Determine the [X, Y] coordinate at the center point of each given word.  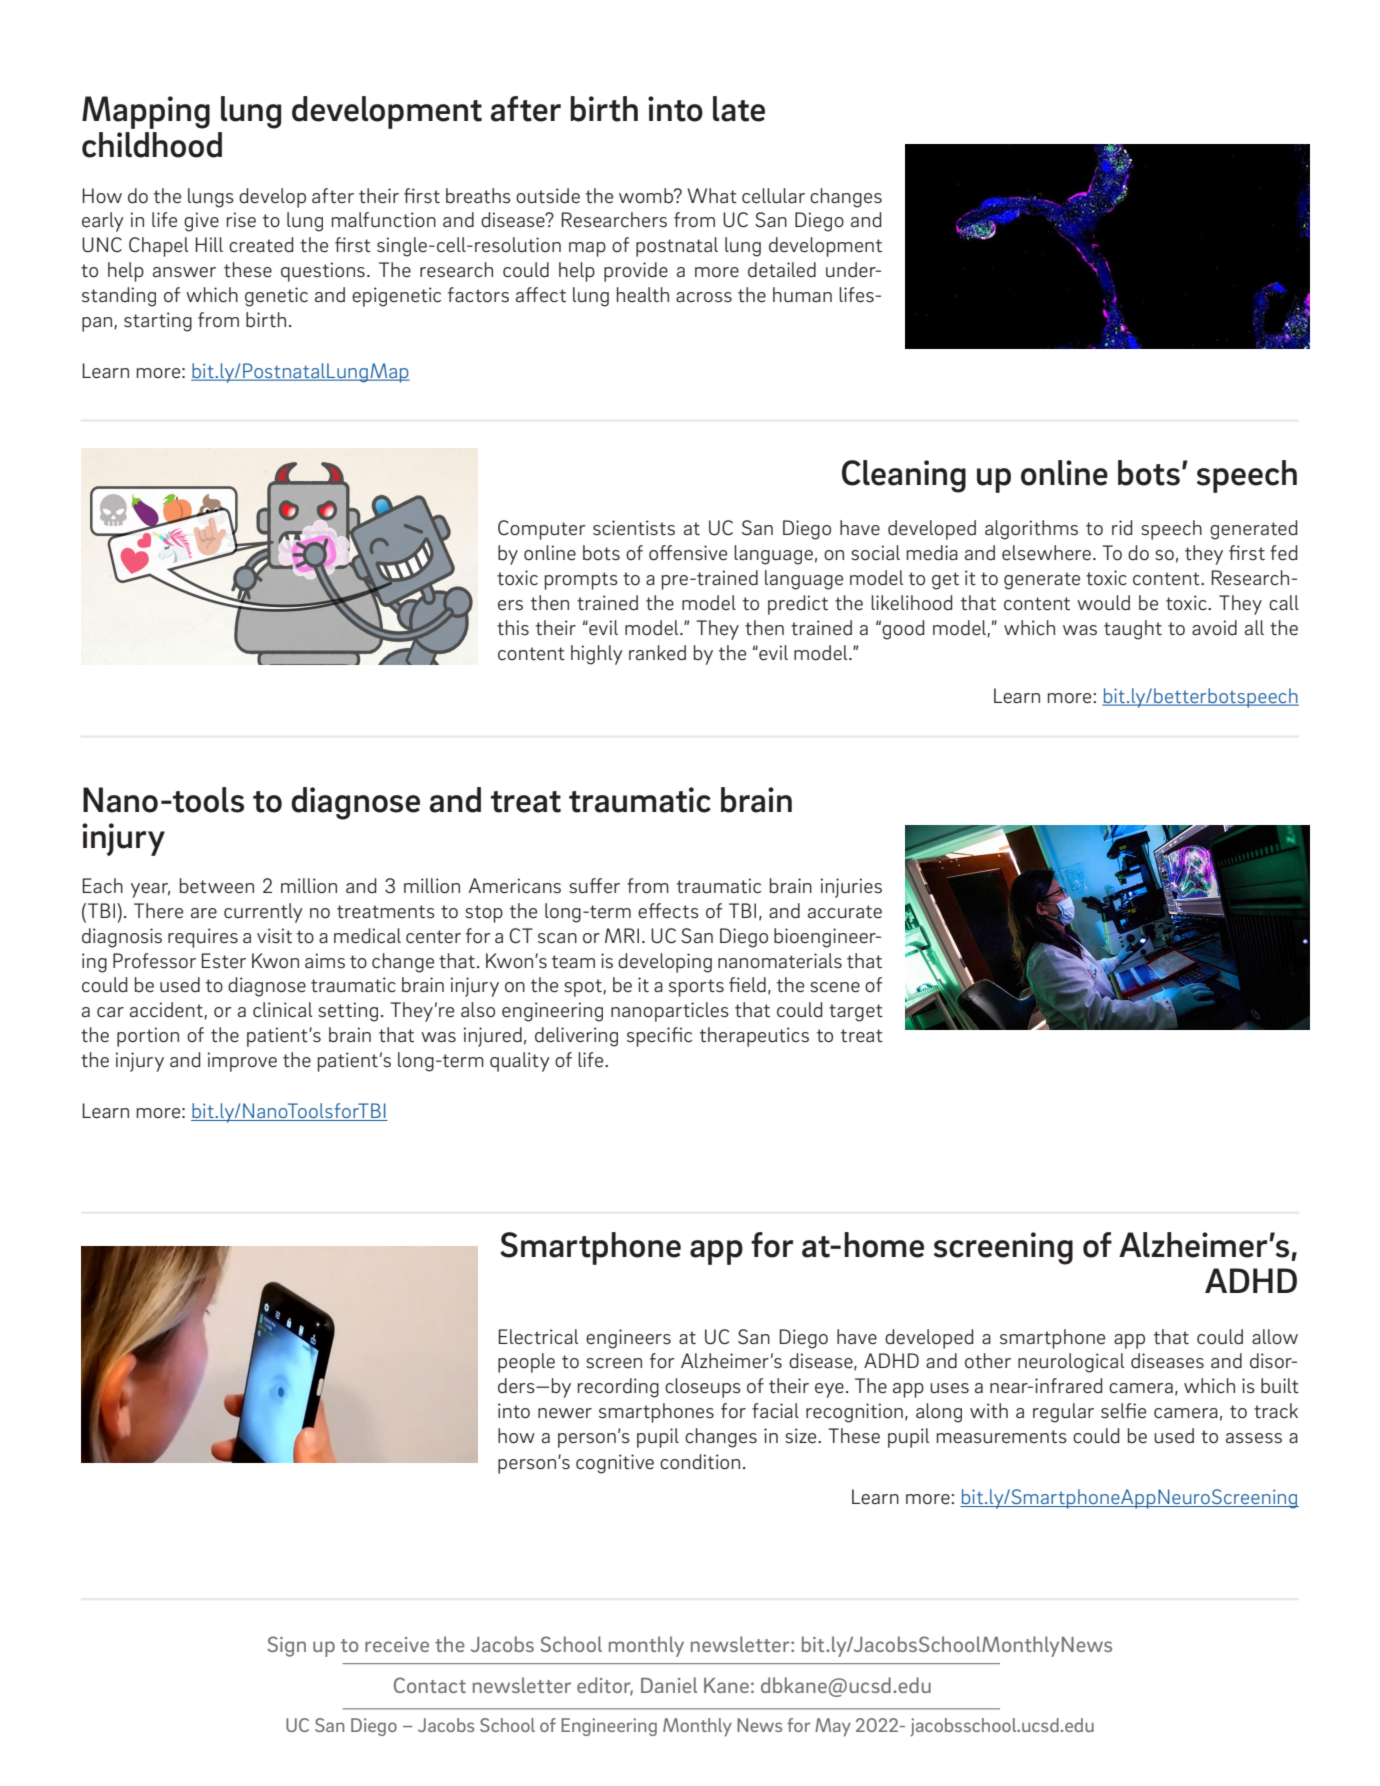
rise [241, 220]
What [712, 195]
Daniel [669, 1685]
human [802, 294]
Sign [286, 1646]
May [833, 1727]
